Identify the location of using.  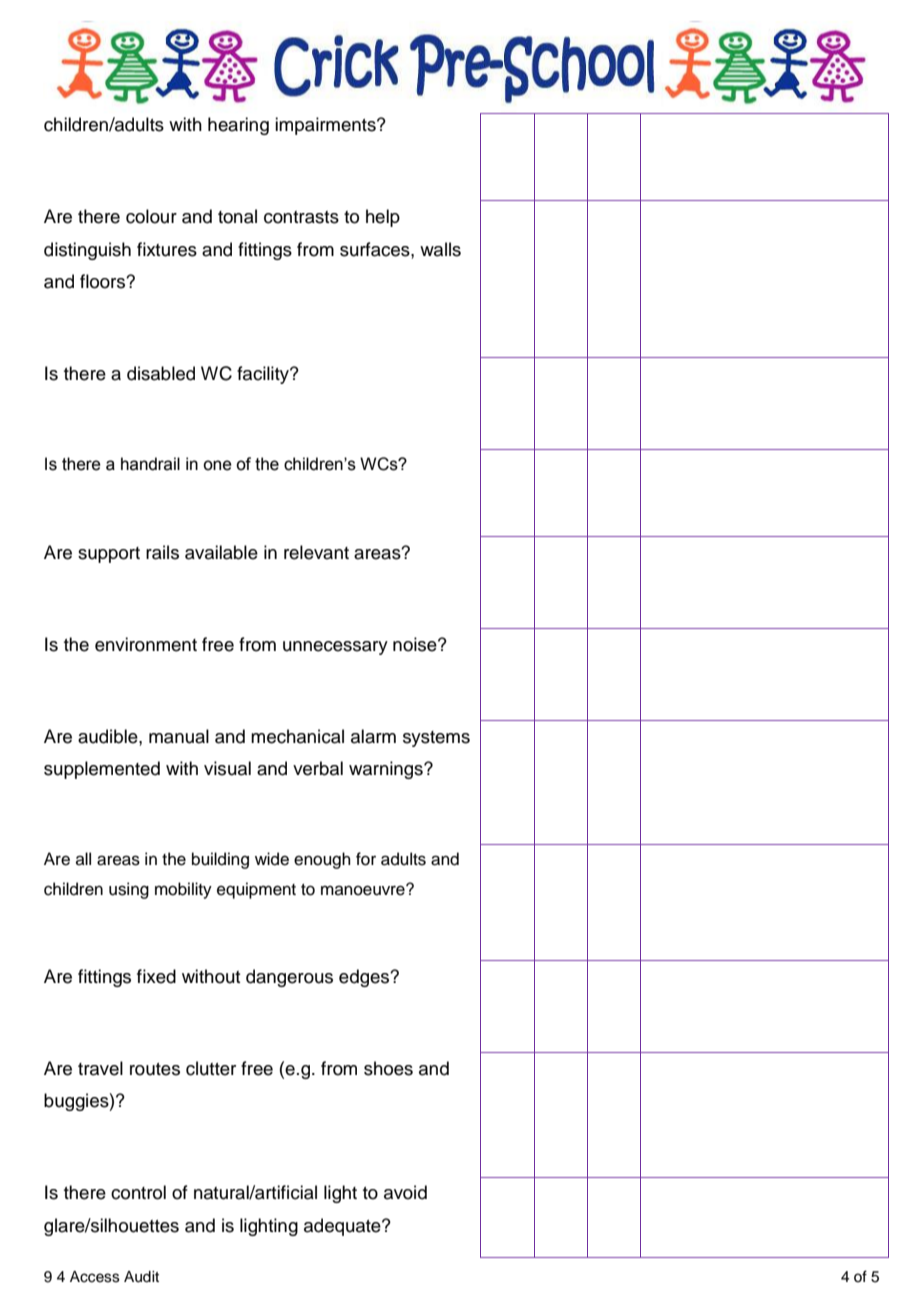
(129, 890).
